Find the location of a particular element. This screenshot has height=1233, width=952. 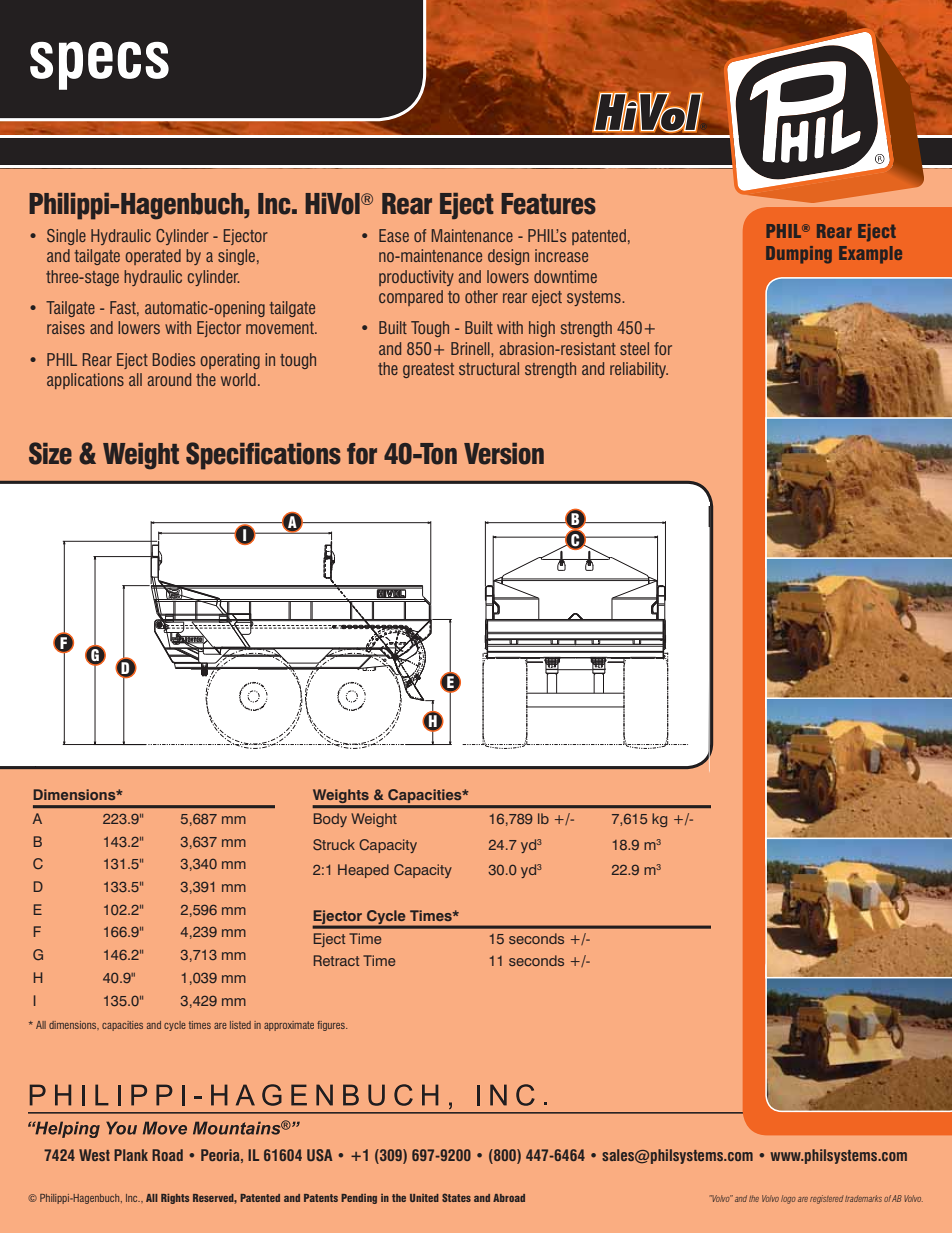

Plank is located at coordinates (131, 1155).
